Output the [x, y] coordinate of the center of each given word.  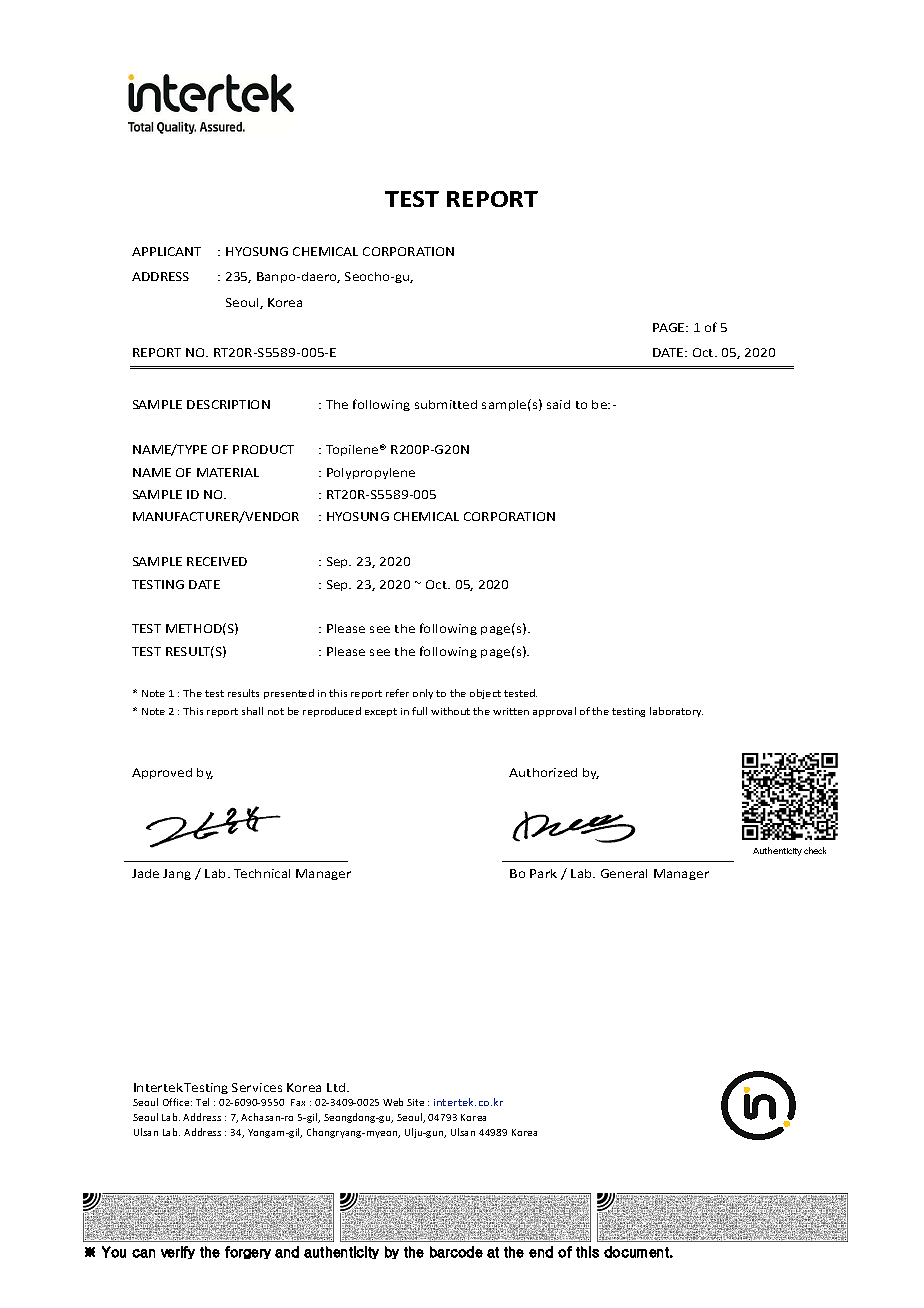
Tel [202, 1102]
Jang [177, 874]
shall [252, 711]
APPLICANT [166, 251]
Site [415, 1102]
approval [554, 712]
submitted [446, 404]
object [485, 694]
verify [178, 1252]
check [815, 850]
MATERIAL [228, 472]
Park [543, 873]
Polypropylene [371, 473]
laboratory [676, 712]
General [624, 873]
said [558, 404]
